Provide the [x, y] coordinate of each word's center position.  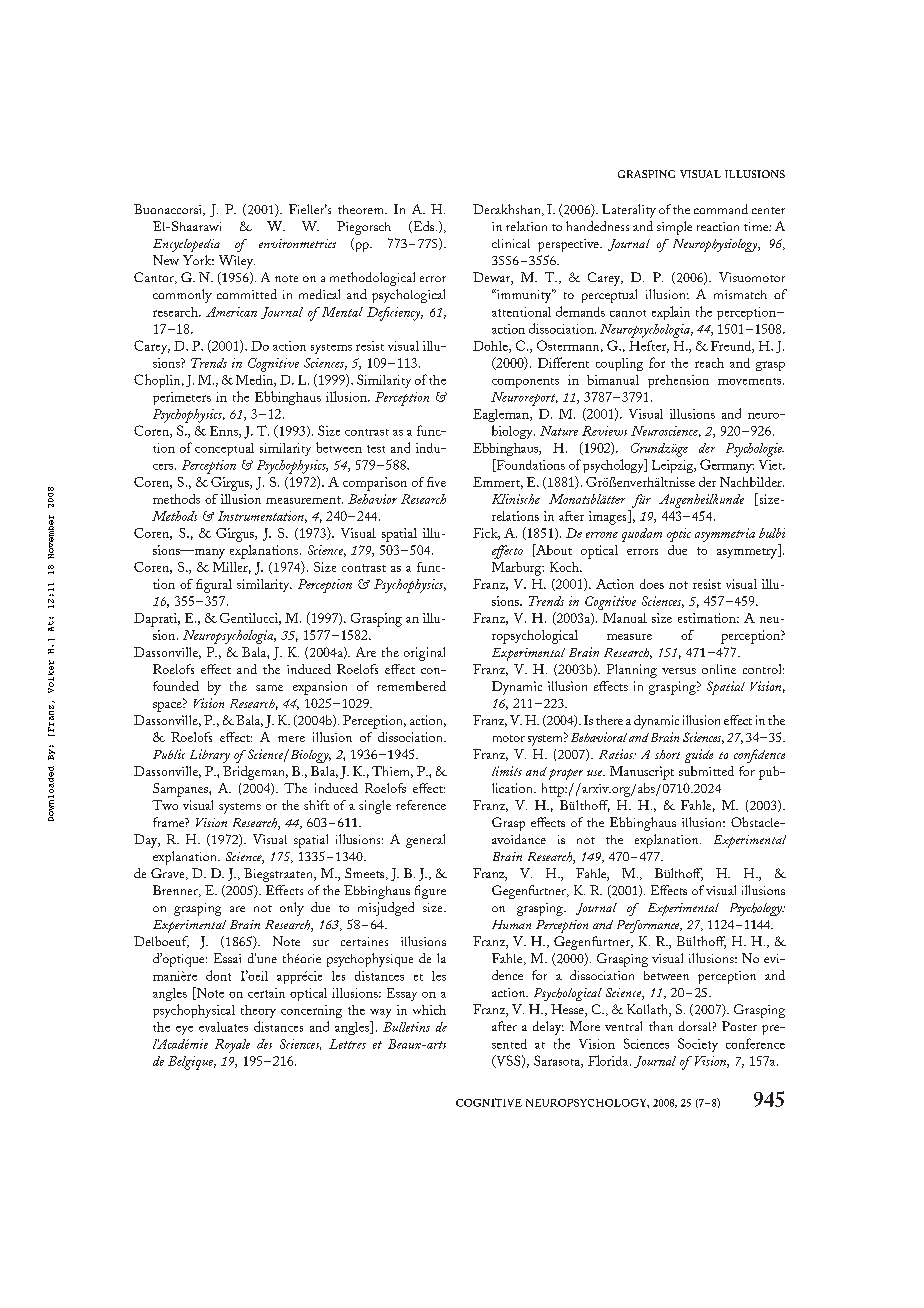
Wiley [237, 262]
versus [679, 671]
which [429, 1010]
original [424, 654]
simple [674, 228]
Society [698, 1045]
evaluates [223, 1027]
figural [214, 586]
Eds [424, 227]
